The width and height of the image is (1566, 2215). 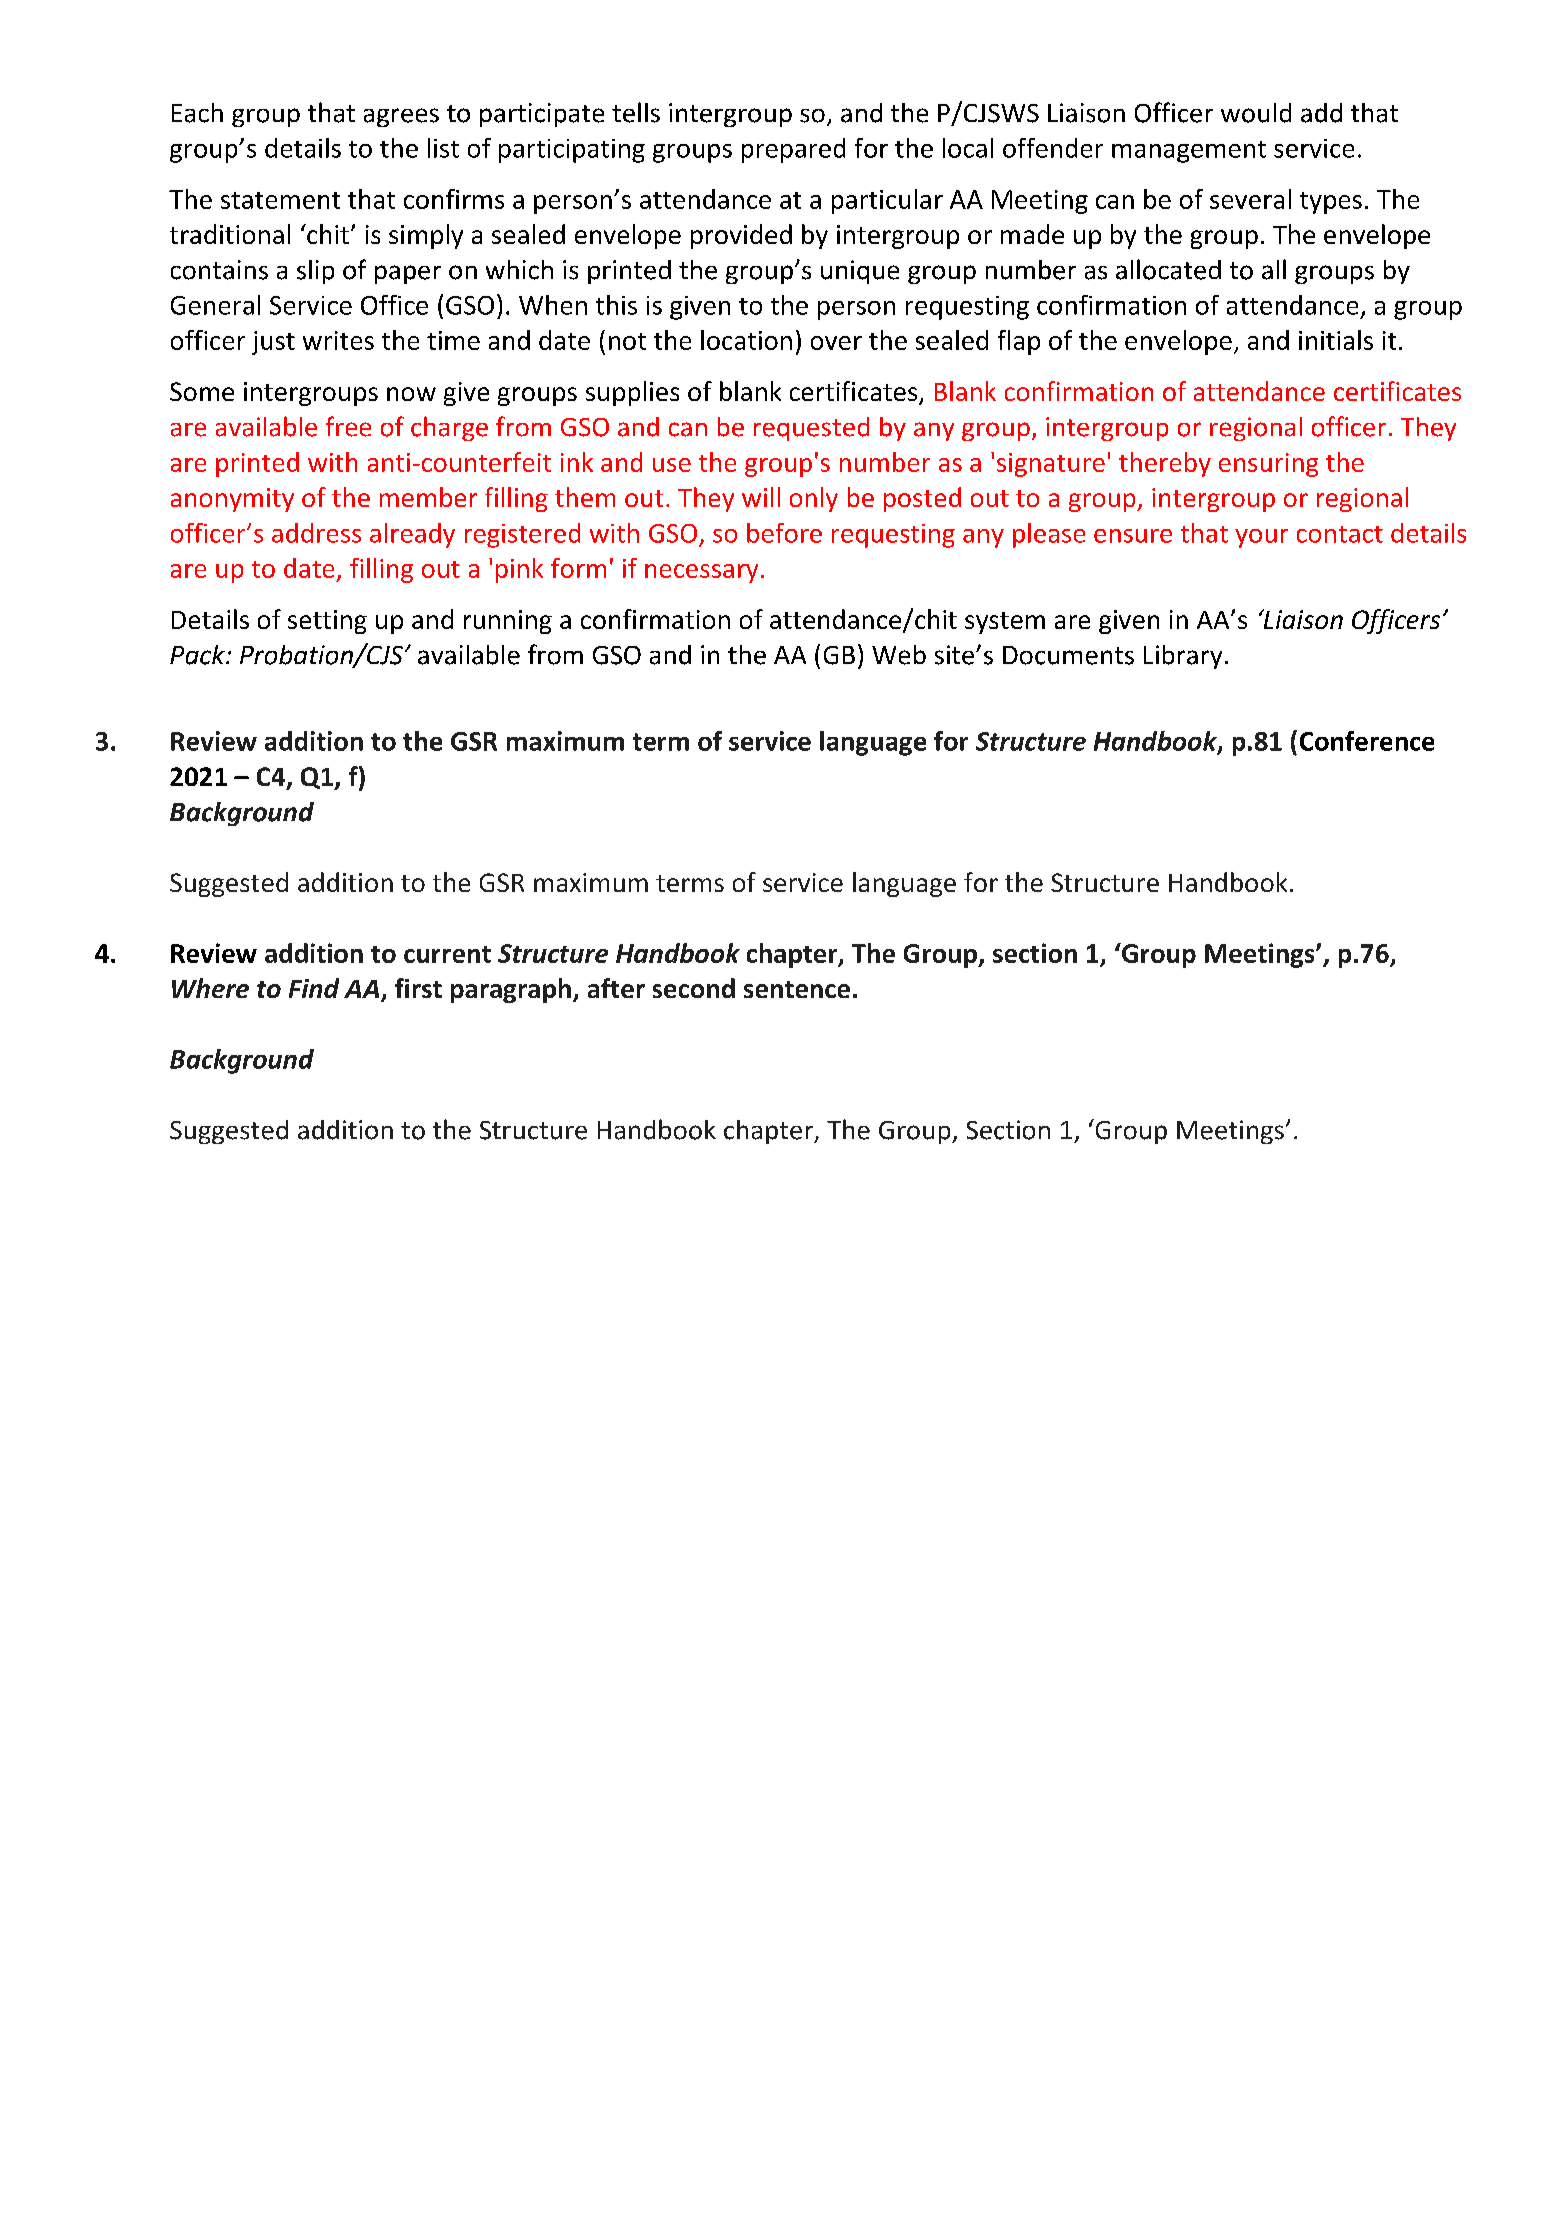 What do you see at coordinates (314, 988) in the image?
I see `Find` at bounding box center [314, 988].
